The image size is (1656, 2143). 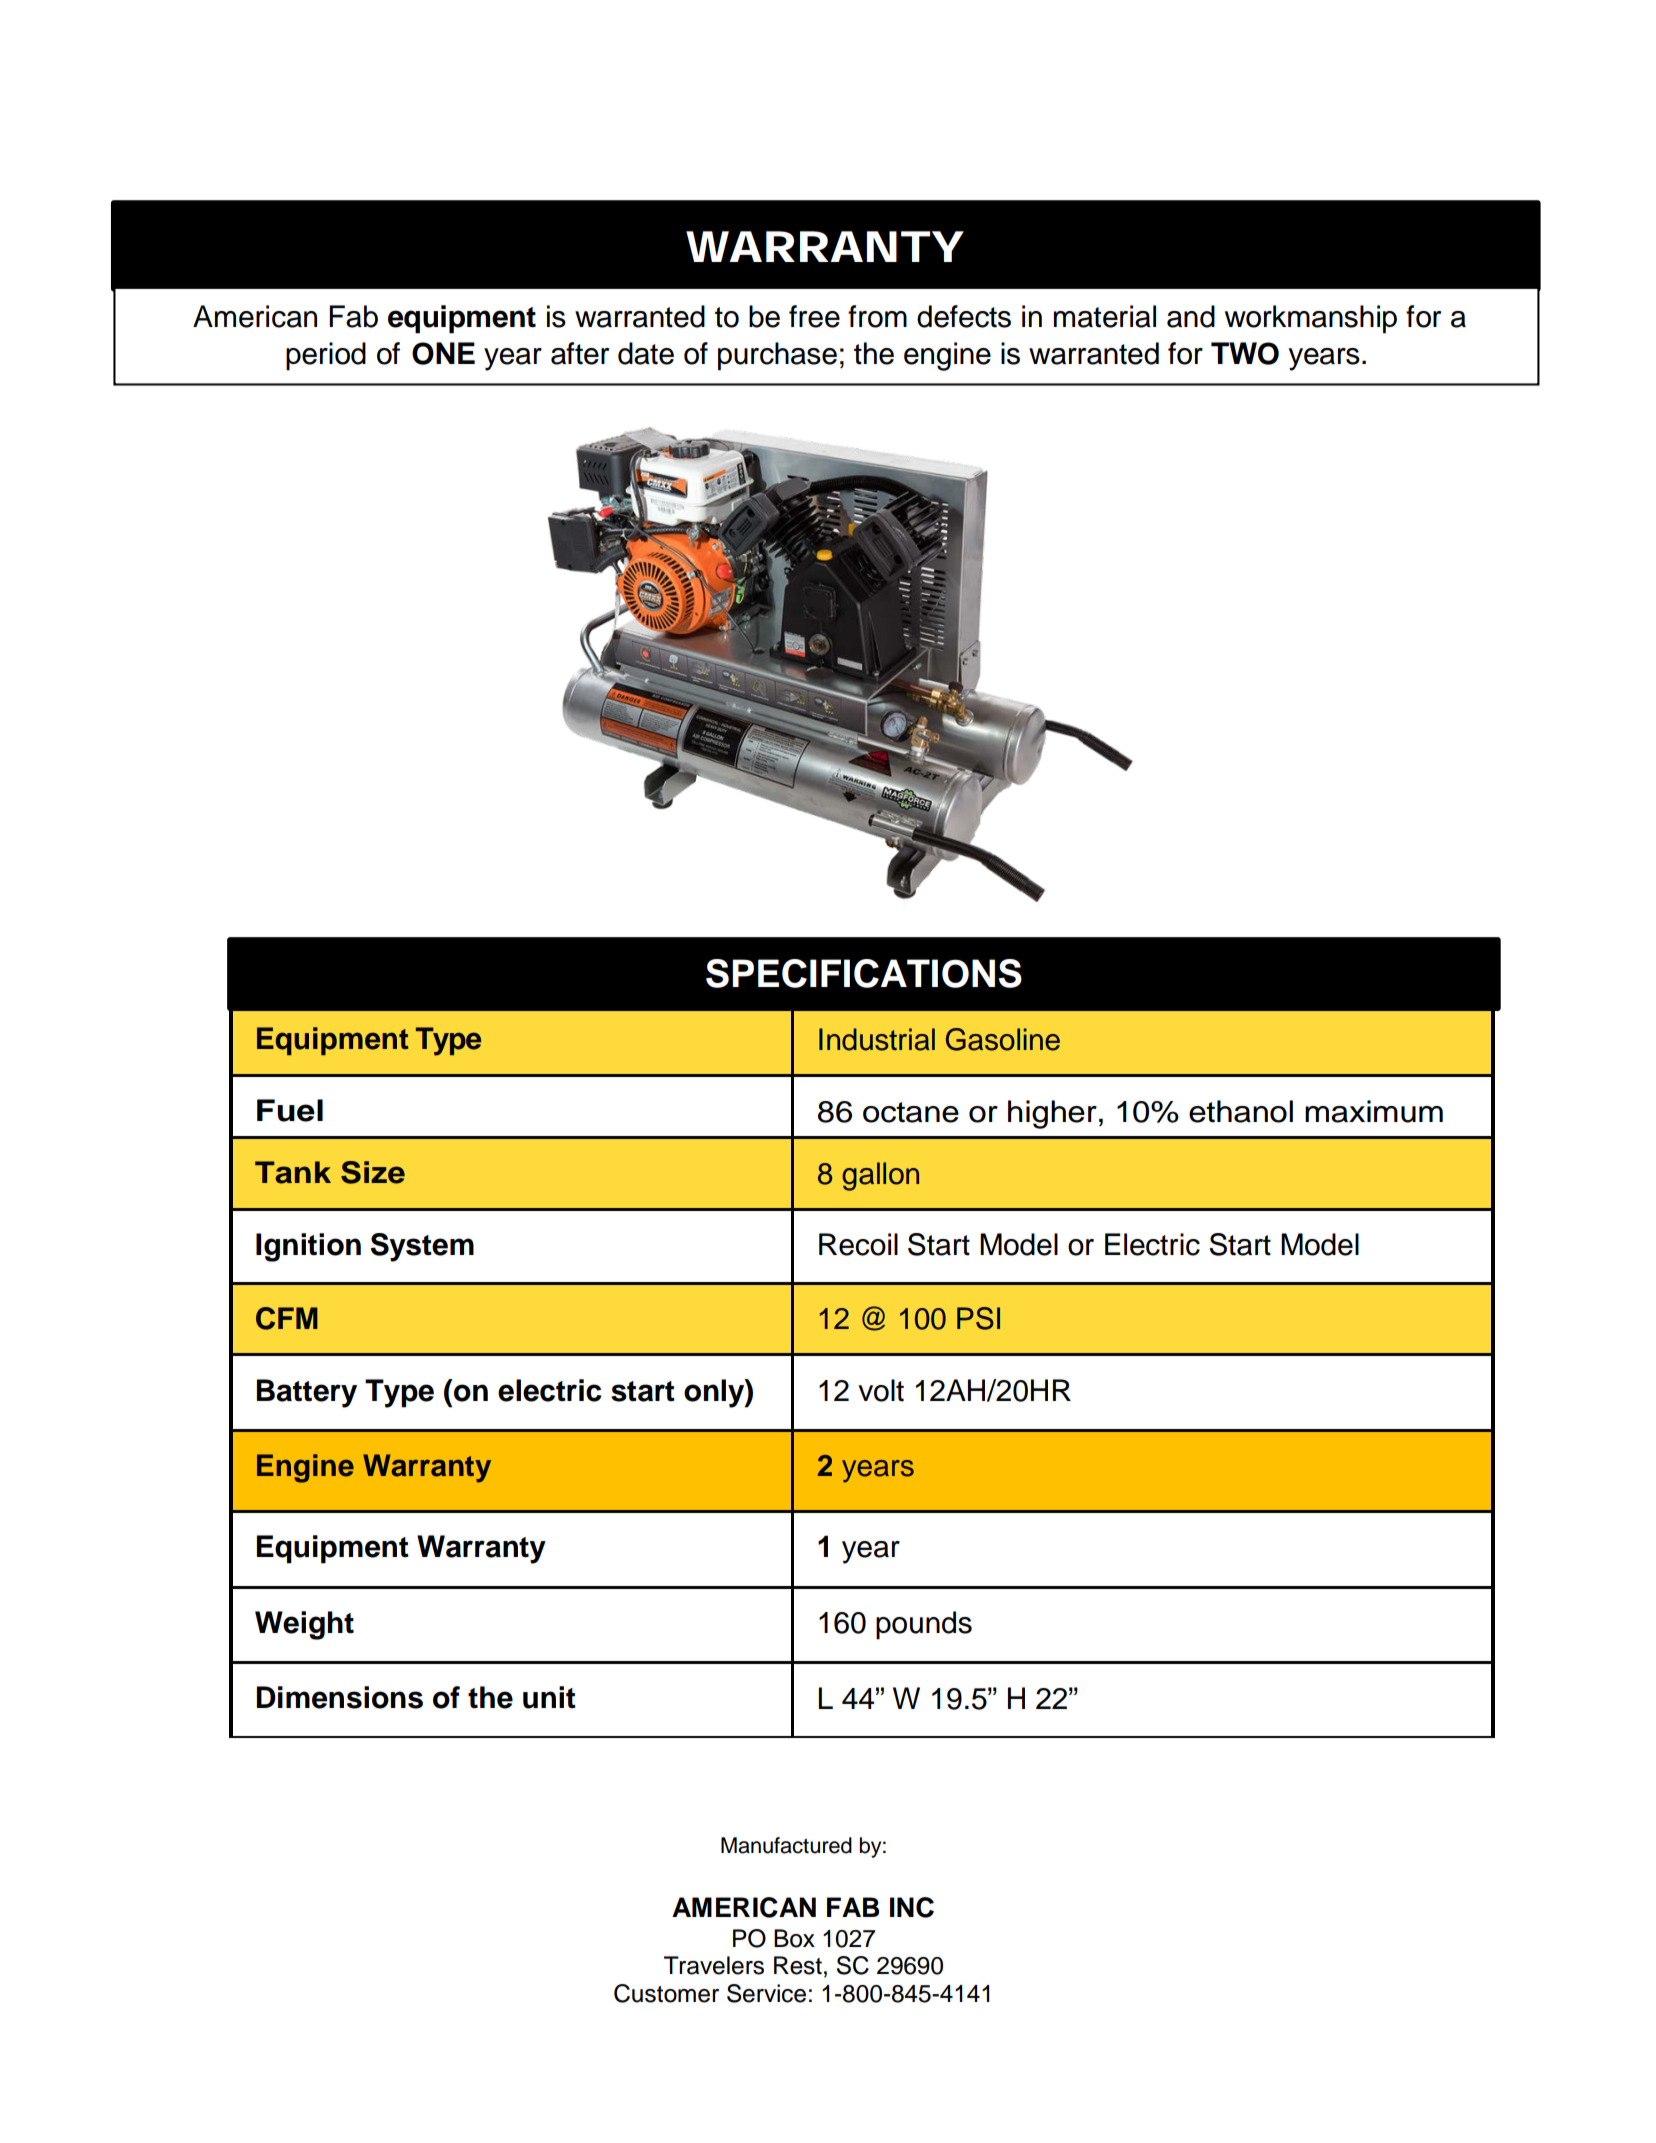 What do you see at coordinates (777, 356) in the image?
I see `purchase` at bounding box center [777, 356].
